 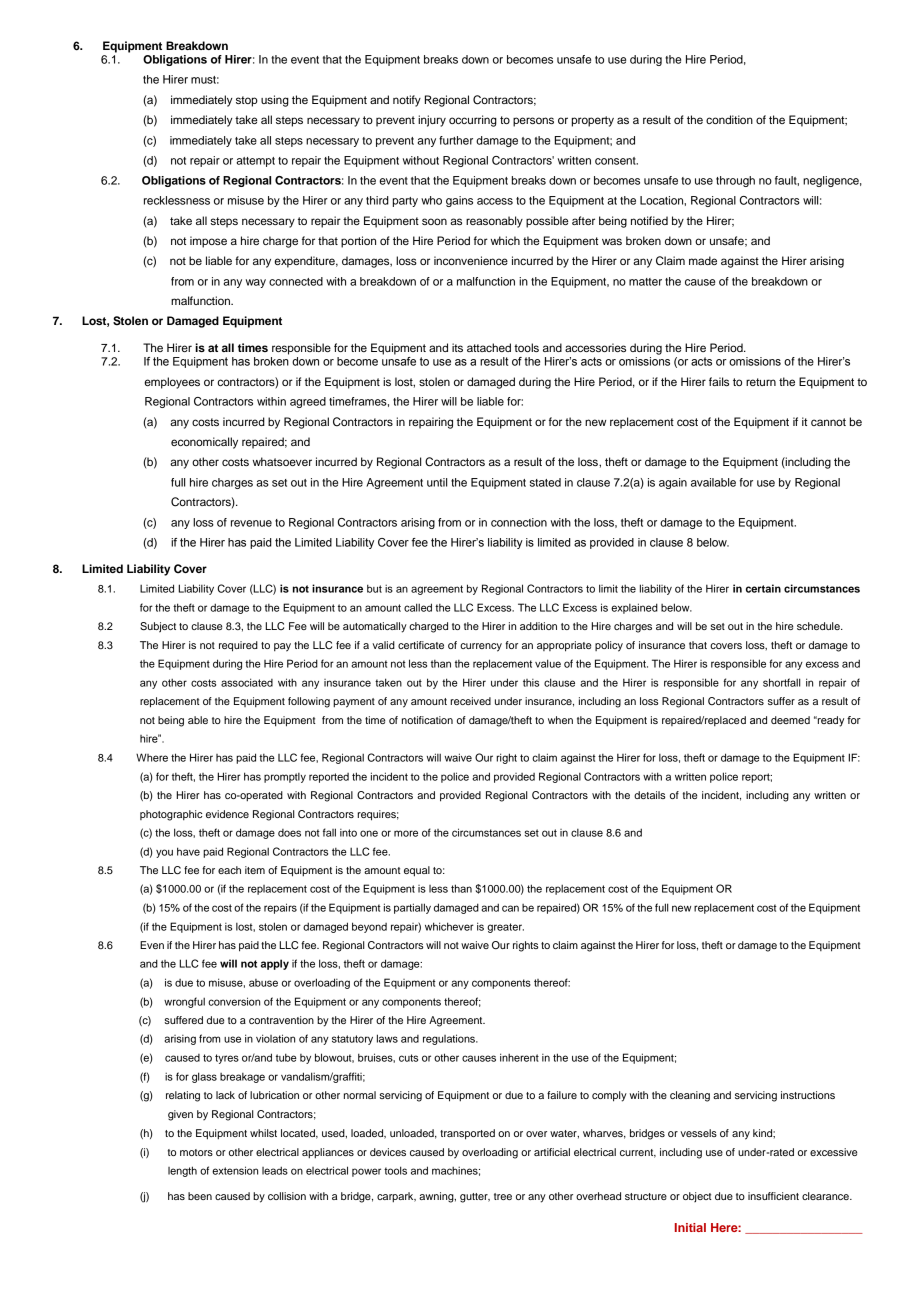 I want to click on deemed, so click(x=790, y=720).
